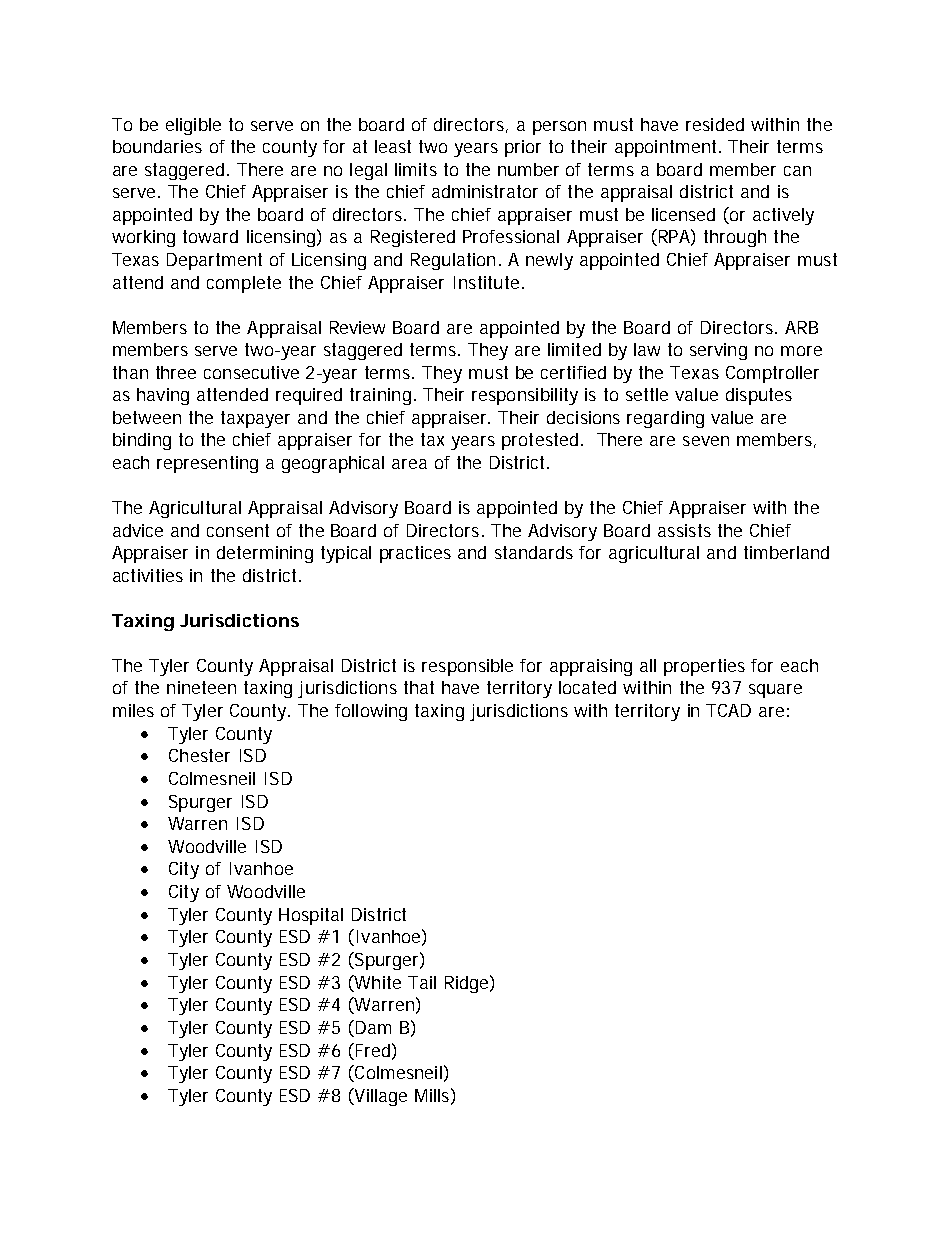 The image size is (952, 1233). I want to click on limits, so click(416, 169).
